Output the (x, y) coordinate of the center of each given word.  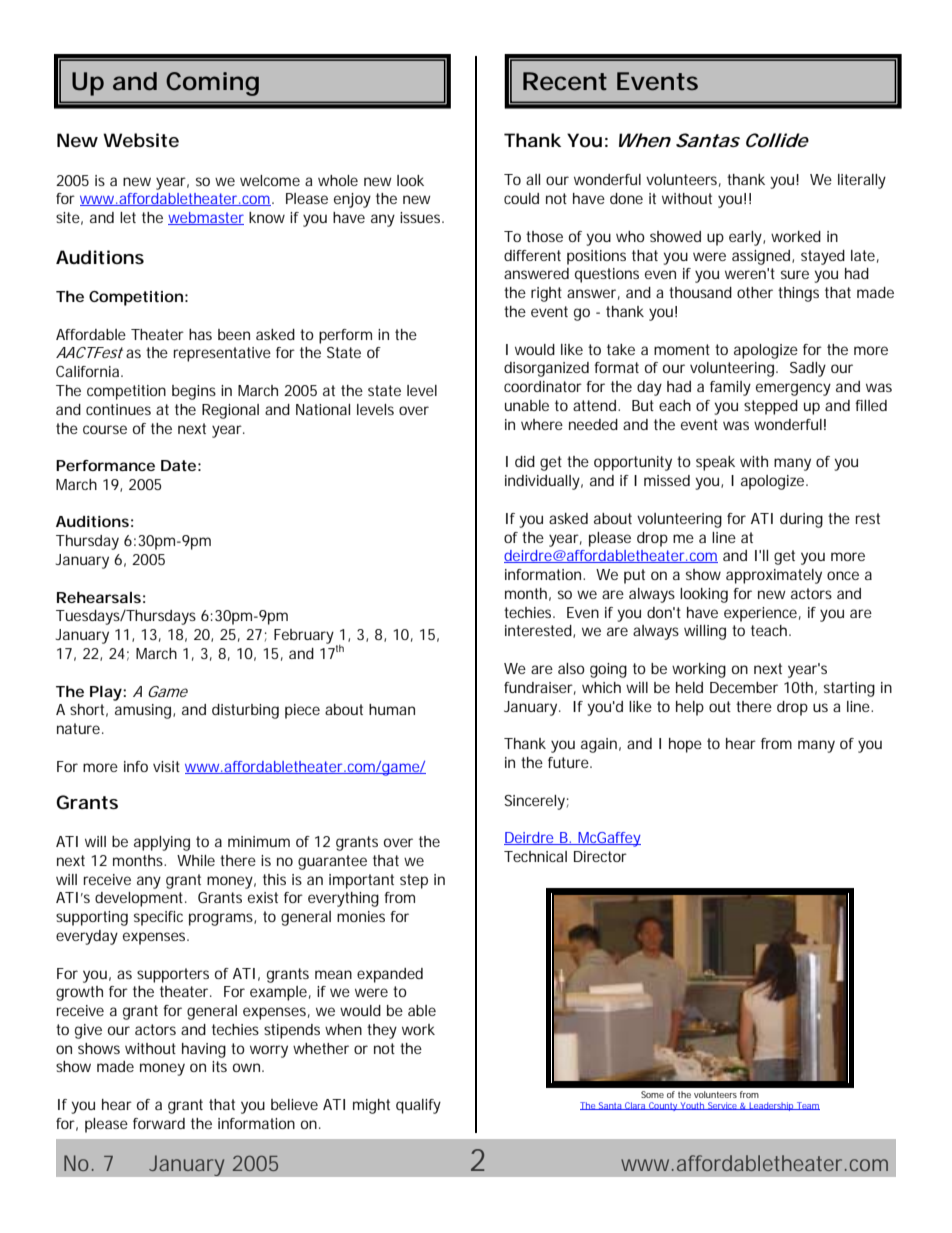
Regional (230, 411)
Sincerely (536, 802)
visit (166, 766)
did (525, 461)
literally (862, 181)
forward (159, 1123)
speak (715, 463)
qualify (418, 1106)
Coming (212, 84)
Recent (565, 81)
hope (685, 745)
